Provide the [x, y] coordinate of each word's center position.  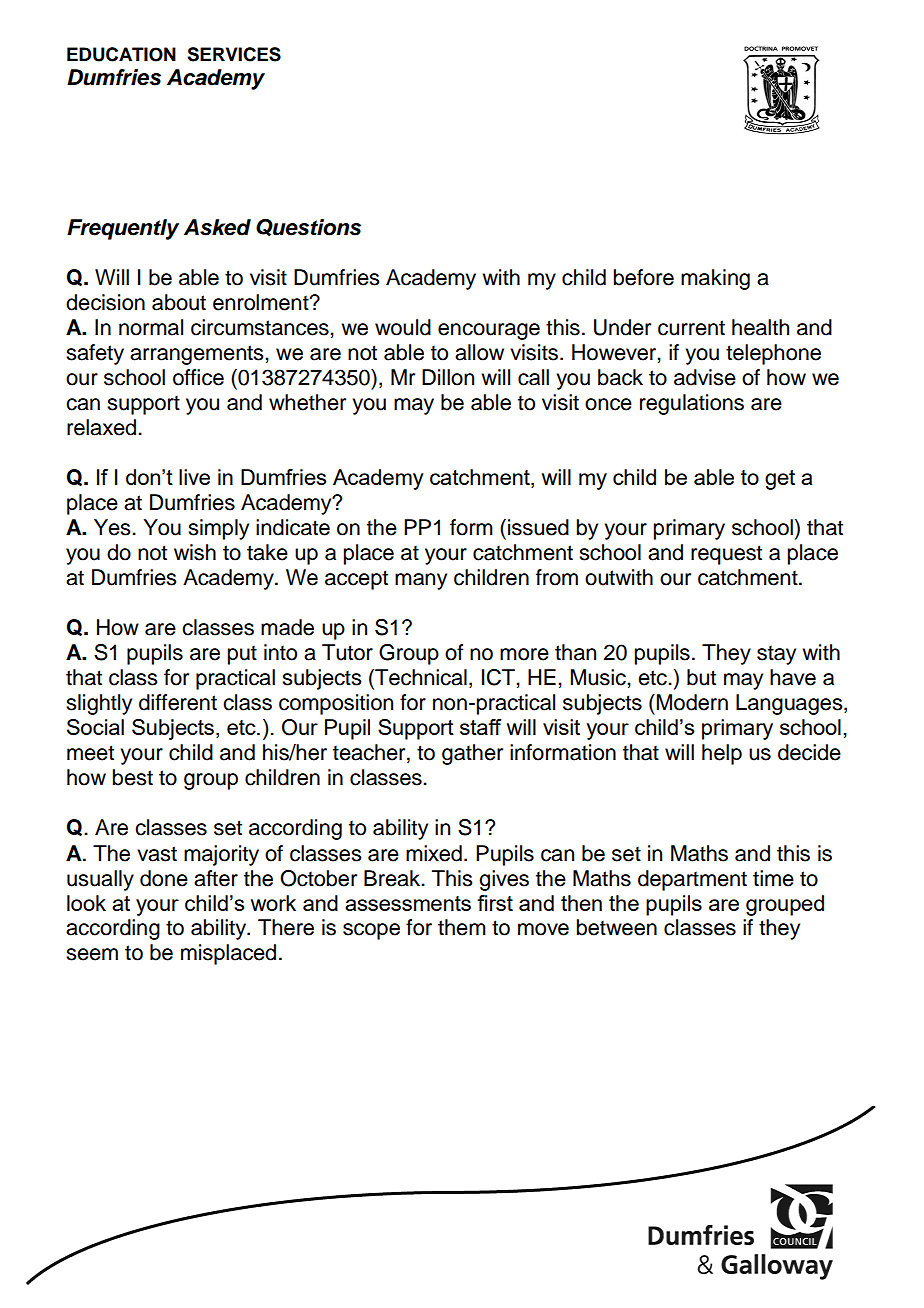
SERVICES [234, 54]
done [164, 878]
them [462, 927]
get [780, 480]
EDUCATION [121, 54]
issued [538, 527]
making [715, 279]
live [194, 477]
